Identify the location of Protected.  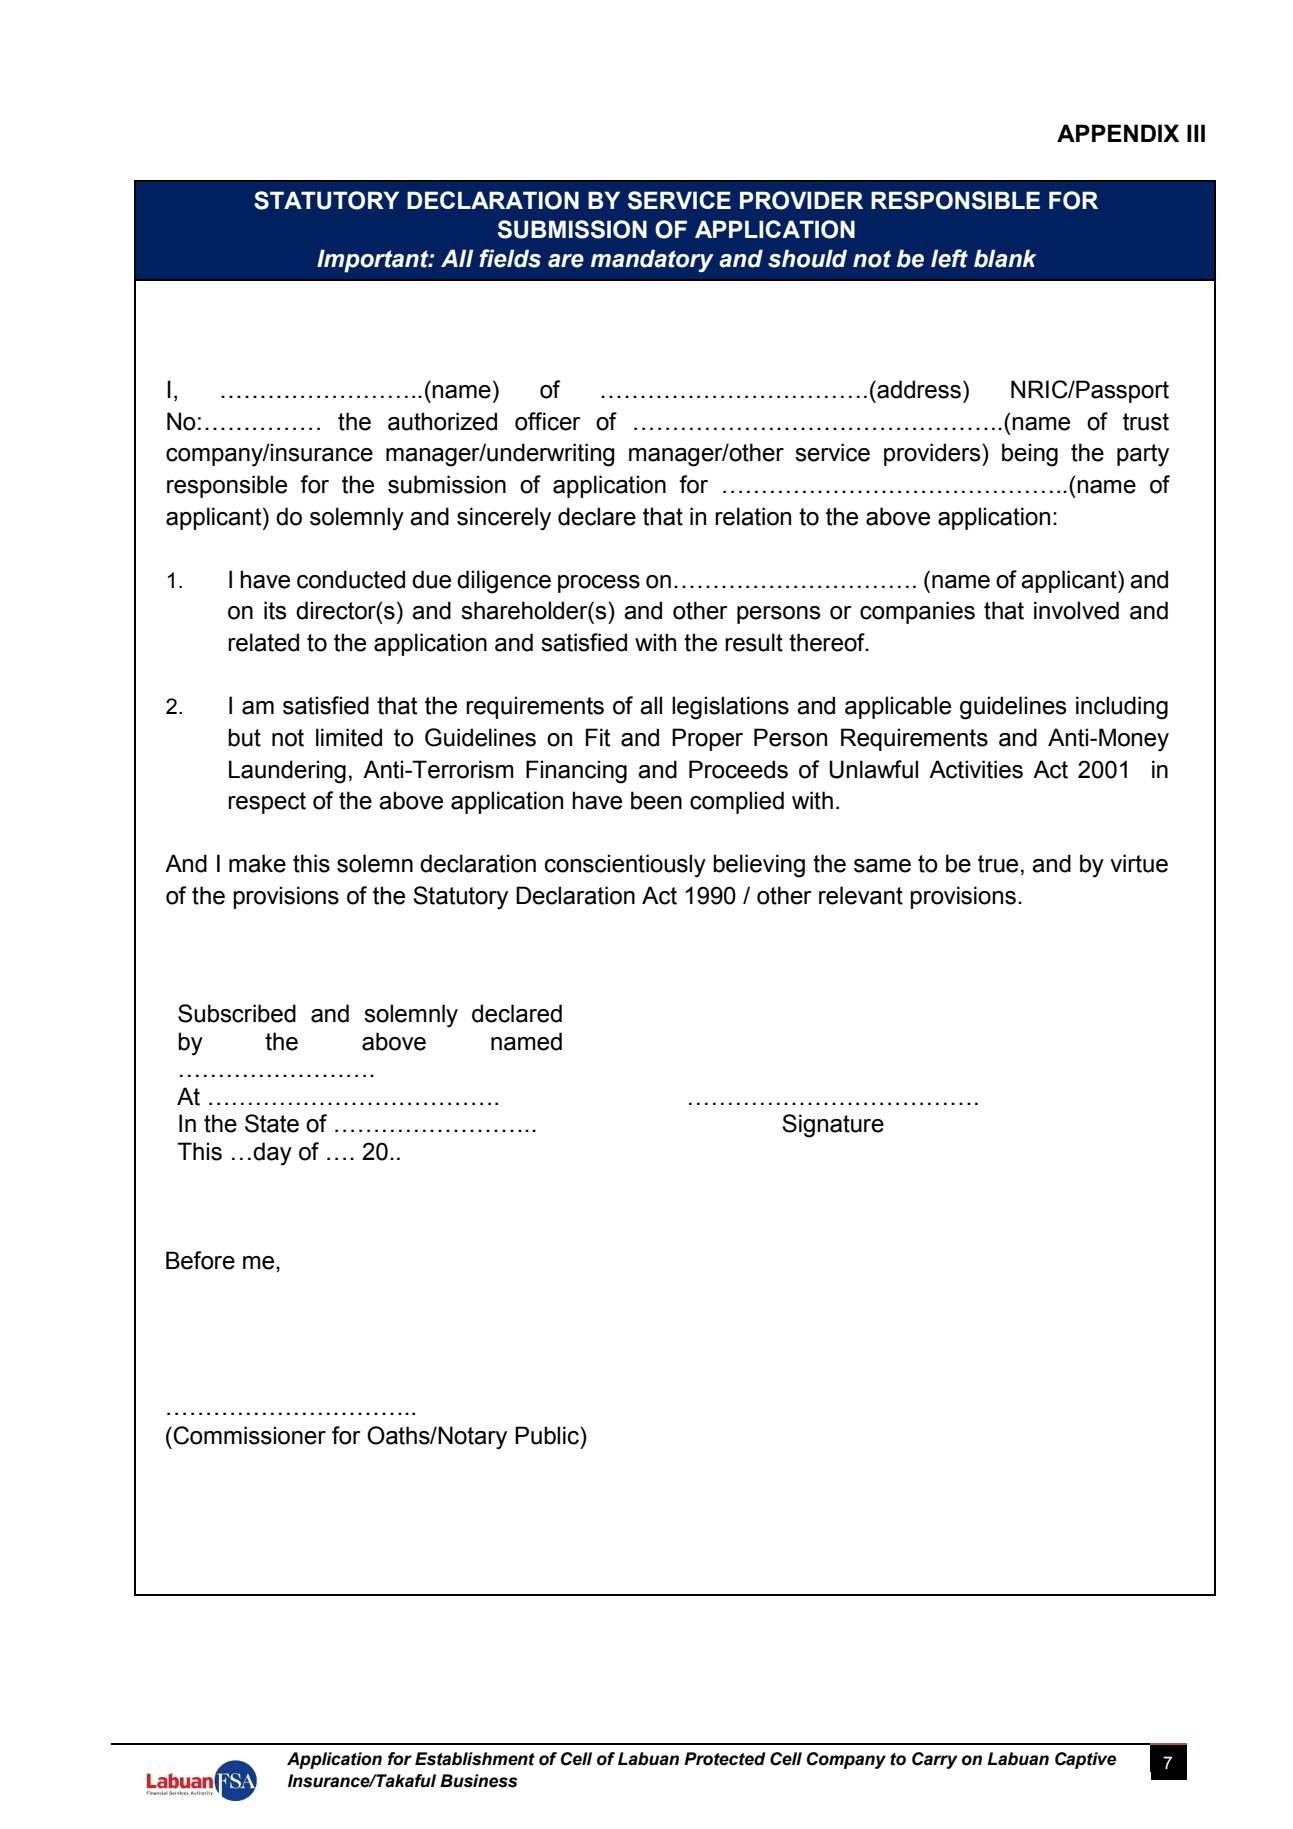
(725, 1759).
